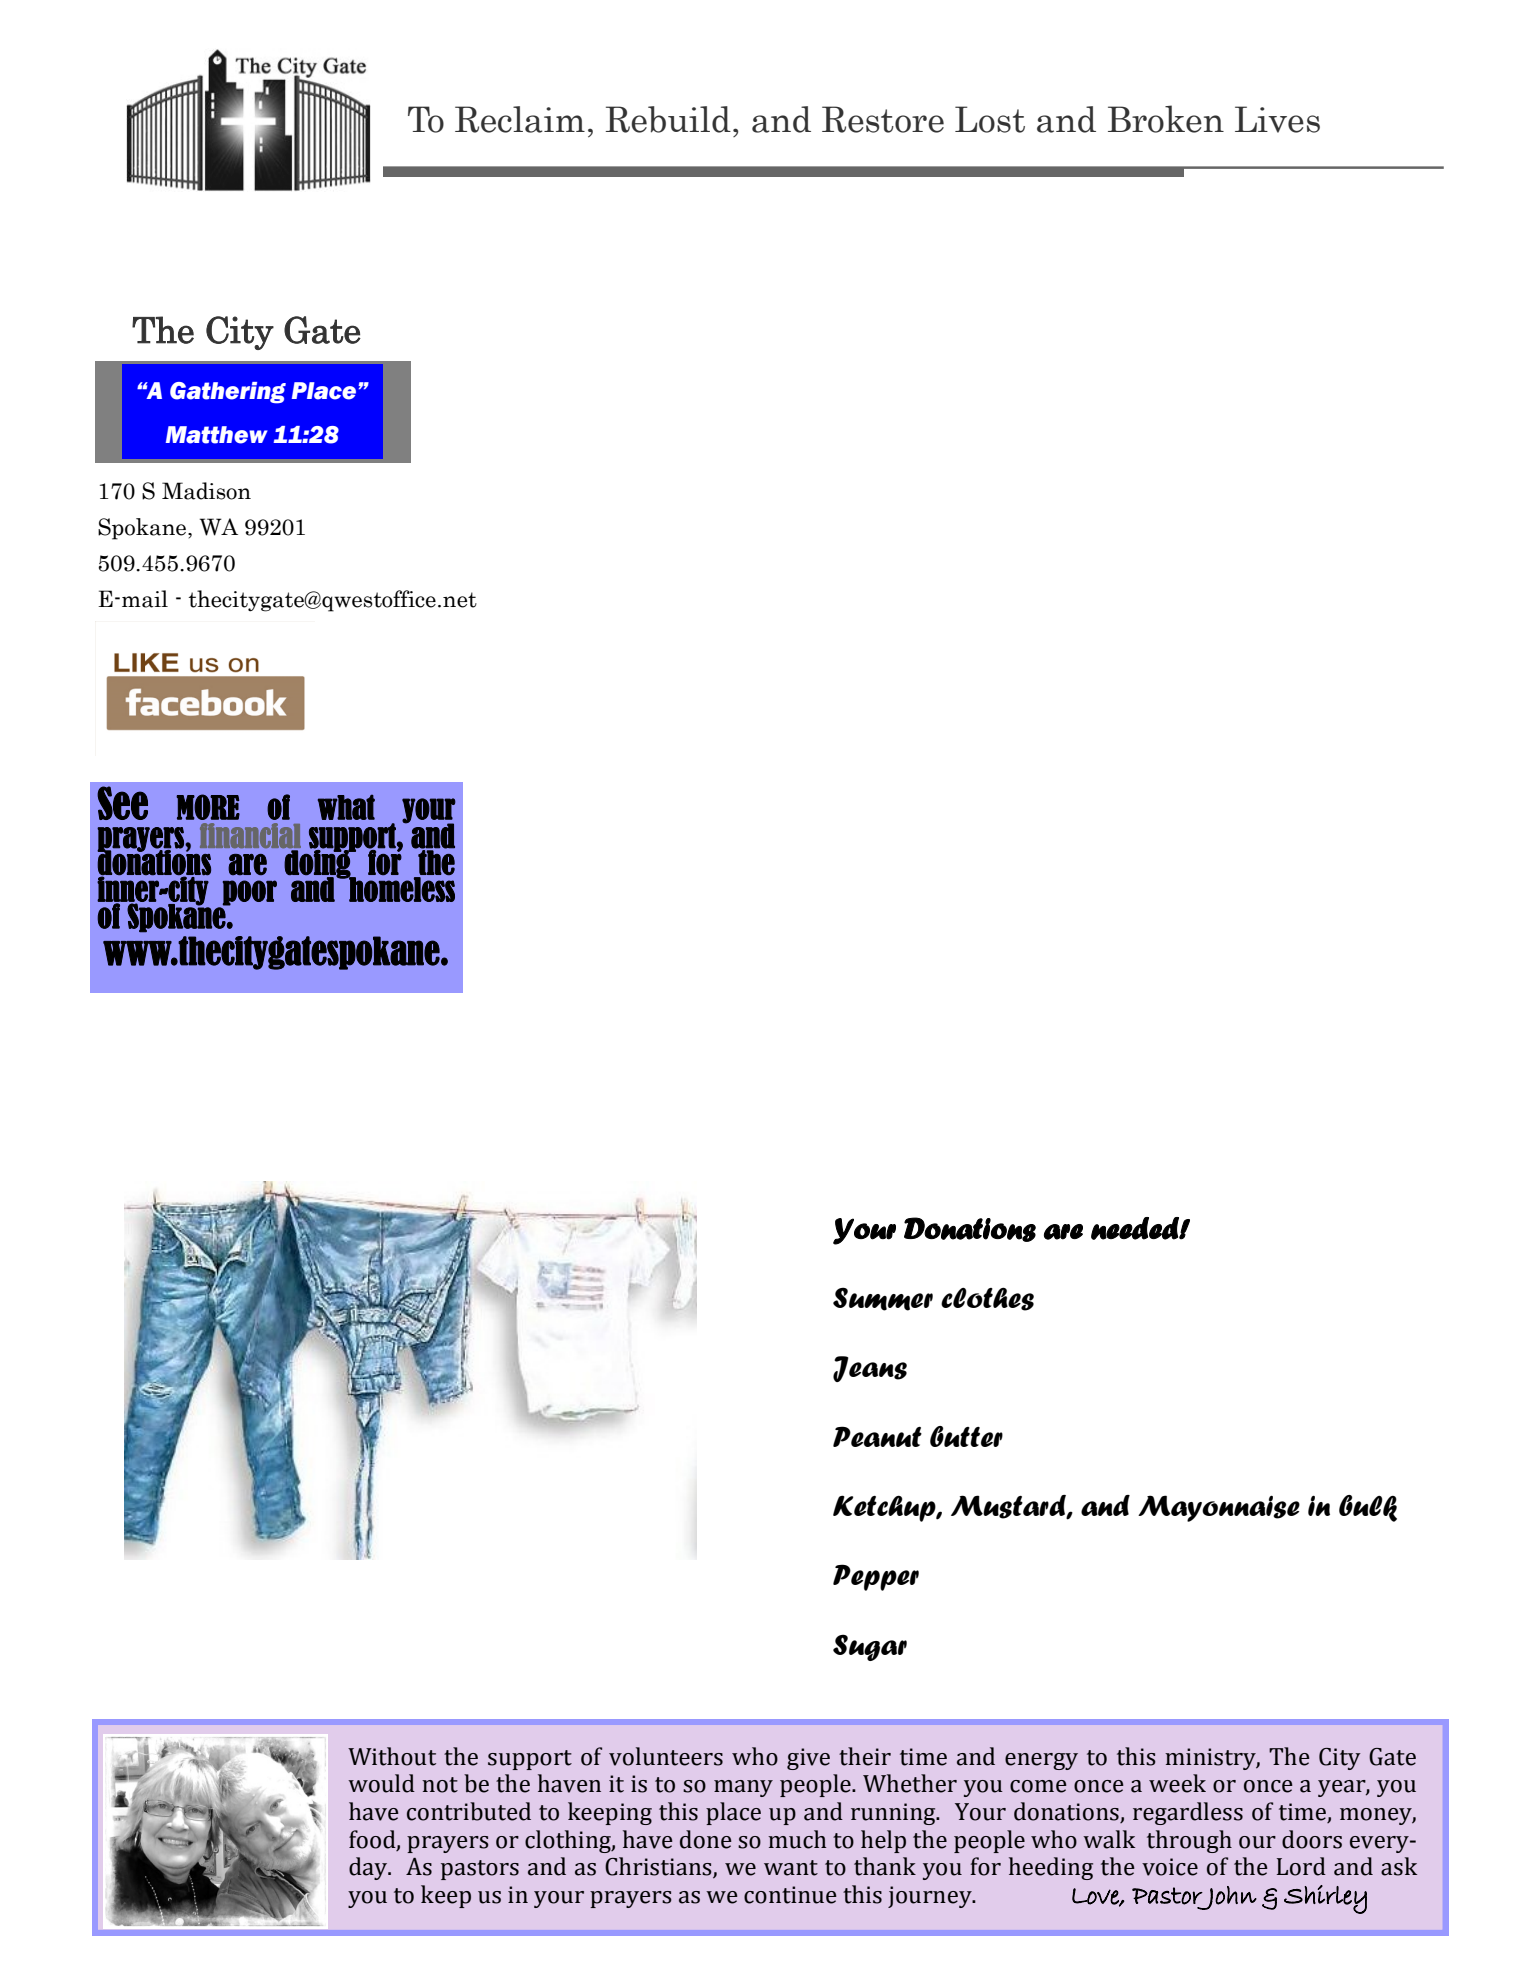 This page has width=1534, height=1986. What do you see at coordinates (520, 119) in the page?
I see `Reclaim` at bounding box center [520, 119].
